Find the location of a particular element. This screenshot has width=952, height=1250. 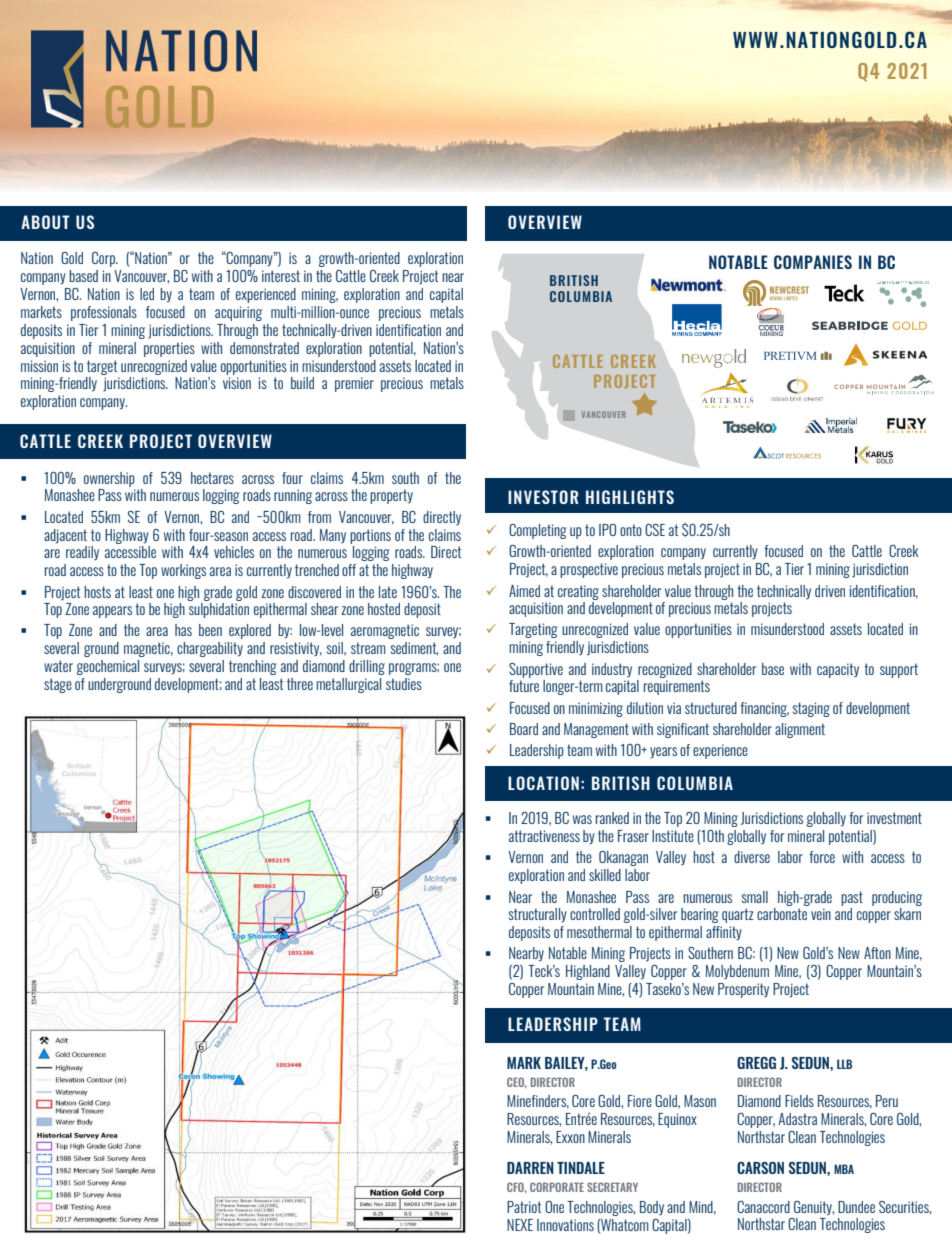

Patriot is located at coordinates (524, 1207).
